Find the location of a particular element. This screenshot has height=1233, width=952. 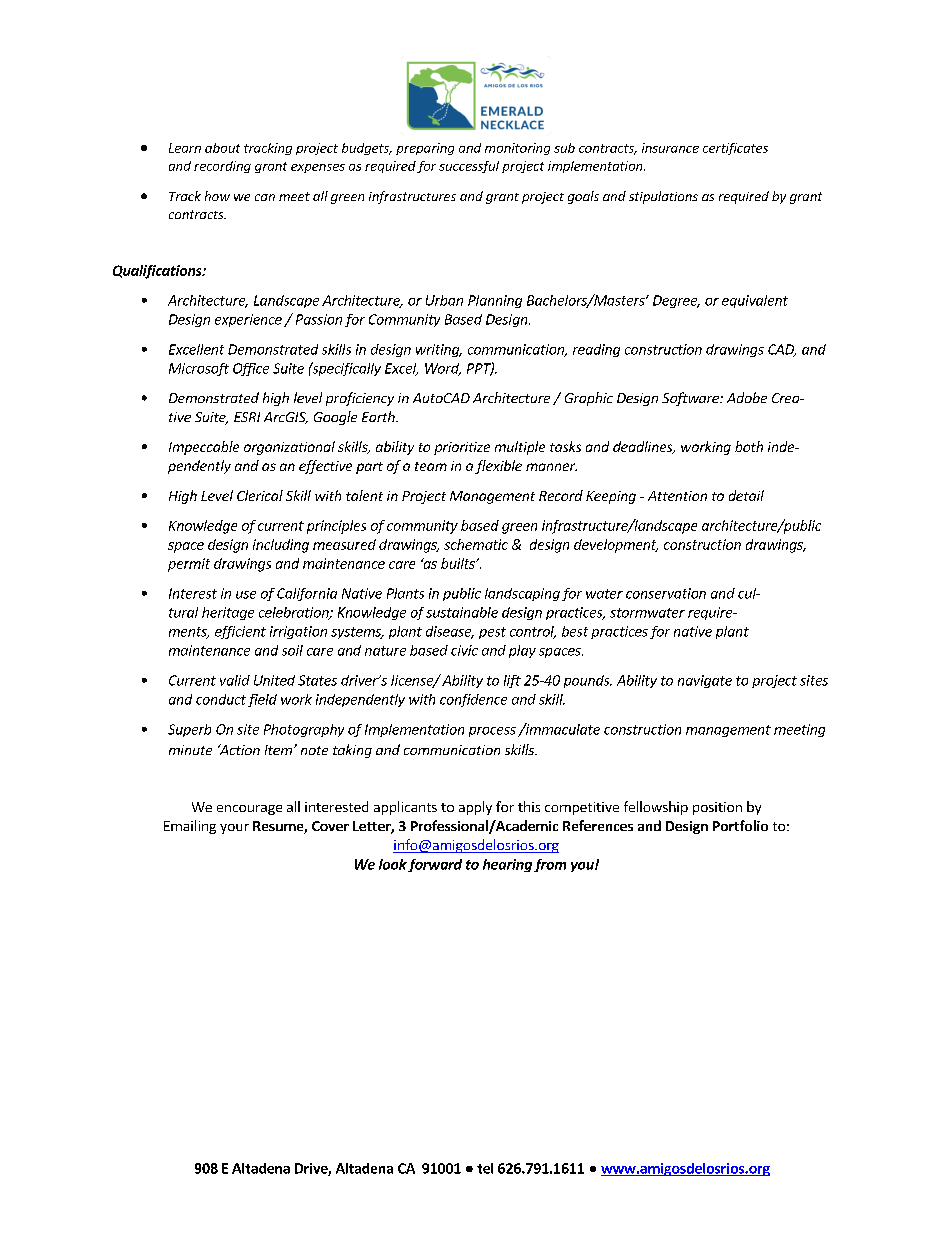

Word is located at coordinates (443, 369).
